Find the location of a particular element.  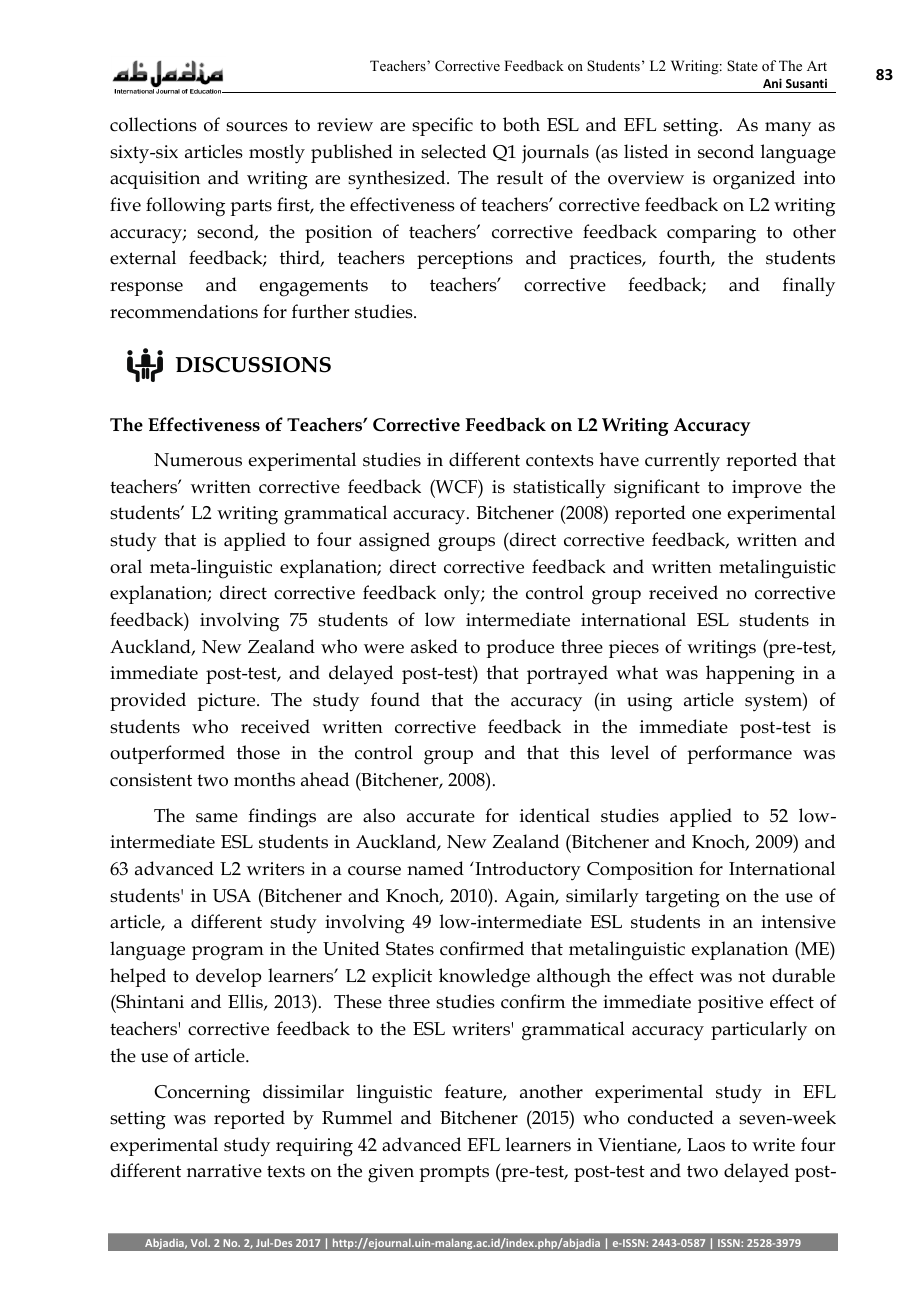

improve is located at coordinates (767, 489).
